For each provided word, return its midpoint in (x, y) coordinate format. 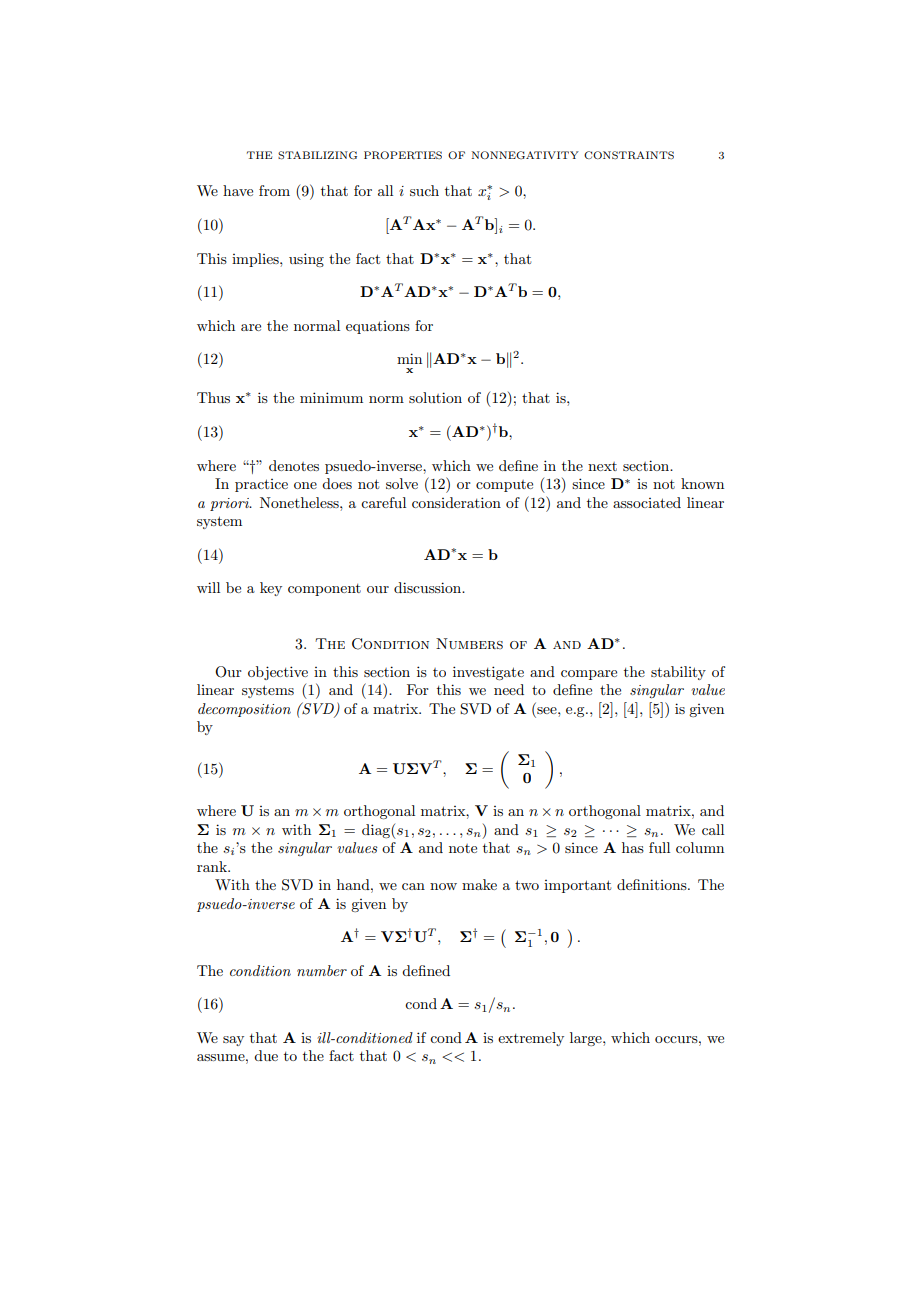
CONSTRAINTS (629, 155)
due (266, 1055)
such (424, 190)
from (274, 190)
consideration (456, 502)
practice (261, 485)
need (509, 689)
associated (647, 502)
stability (678, 673)
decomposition (244, 710)
